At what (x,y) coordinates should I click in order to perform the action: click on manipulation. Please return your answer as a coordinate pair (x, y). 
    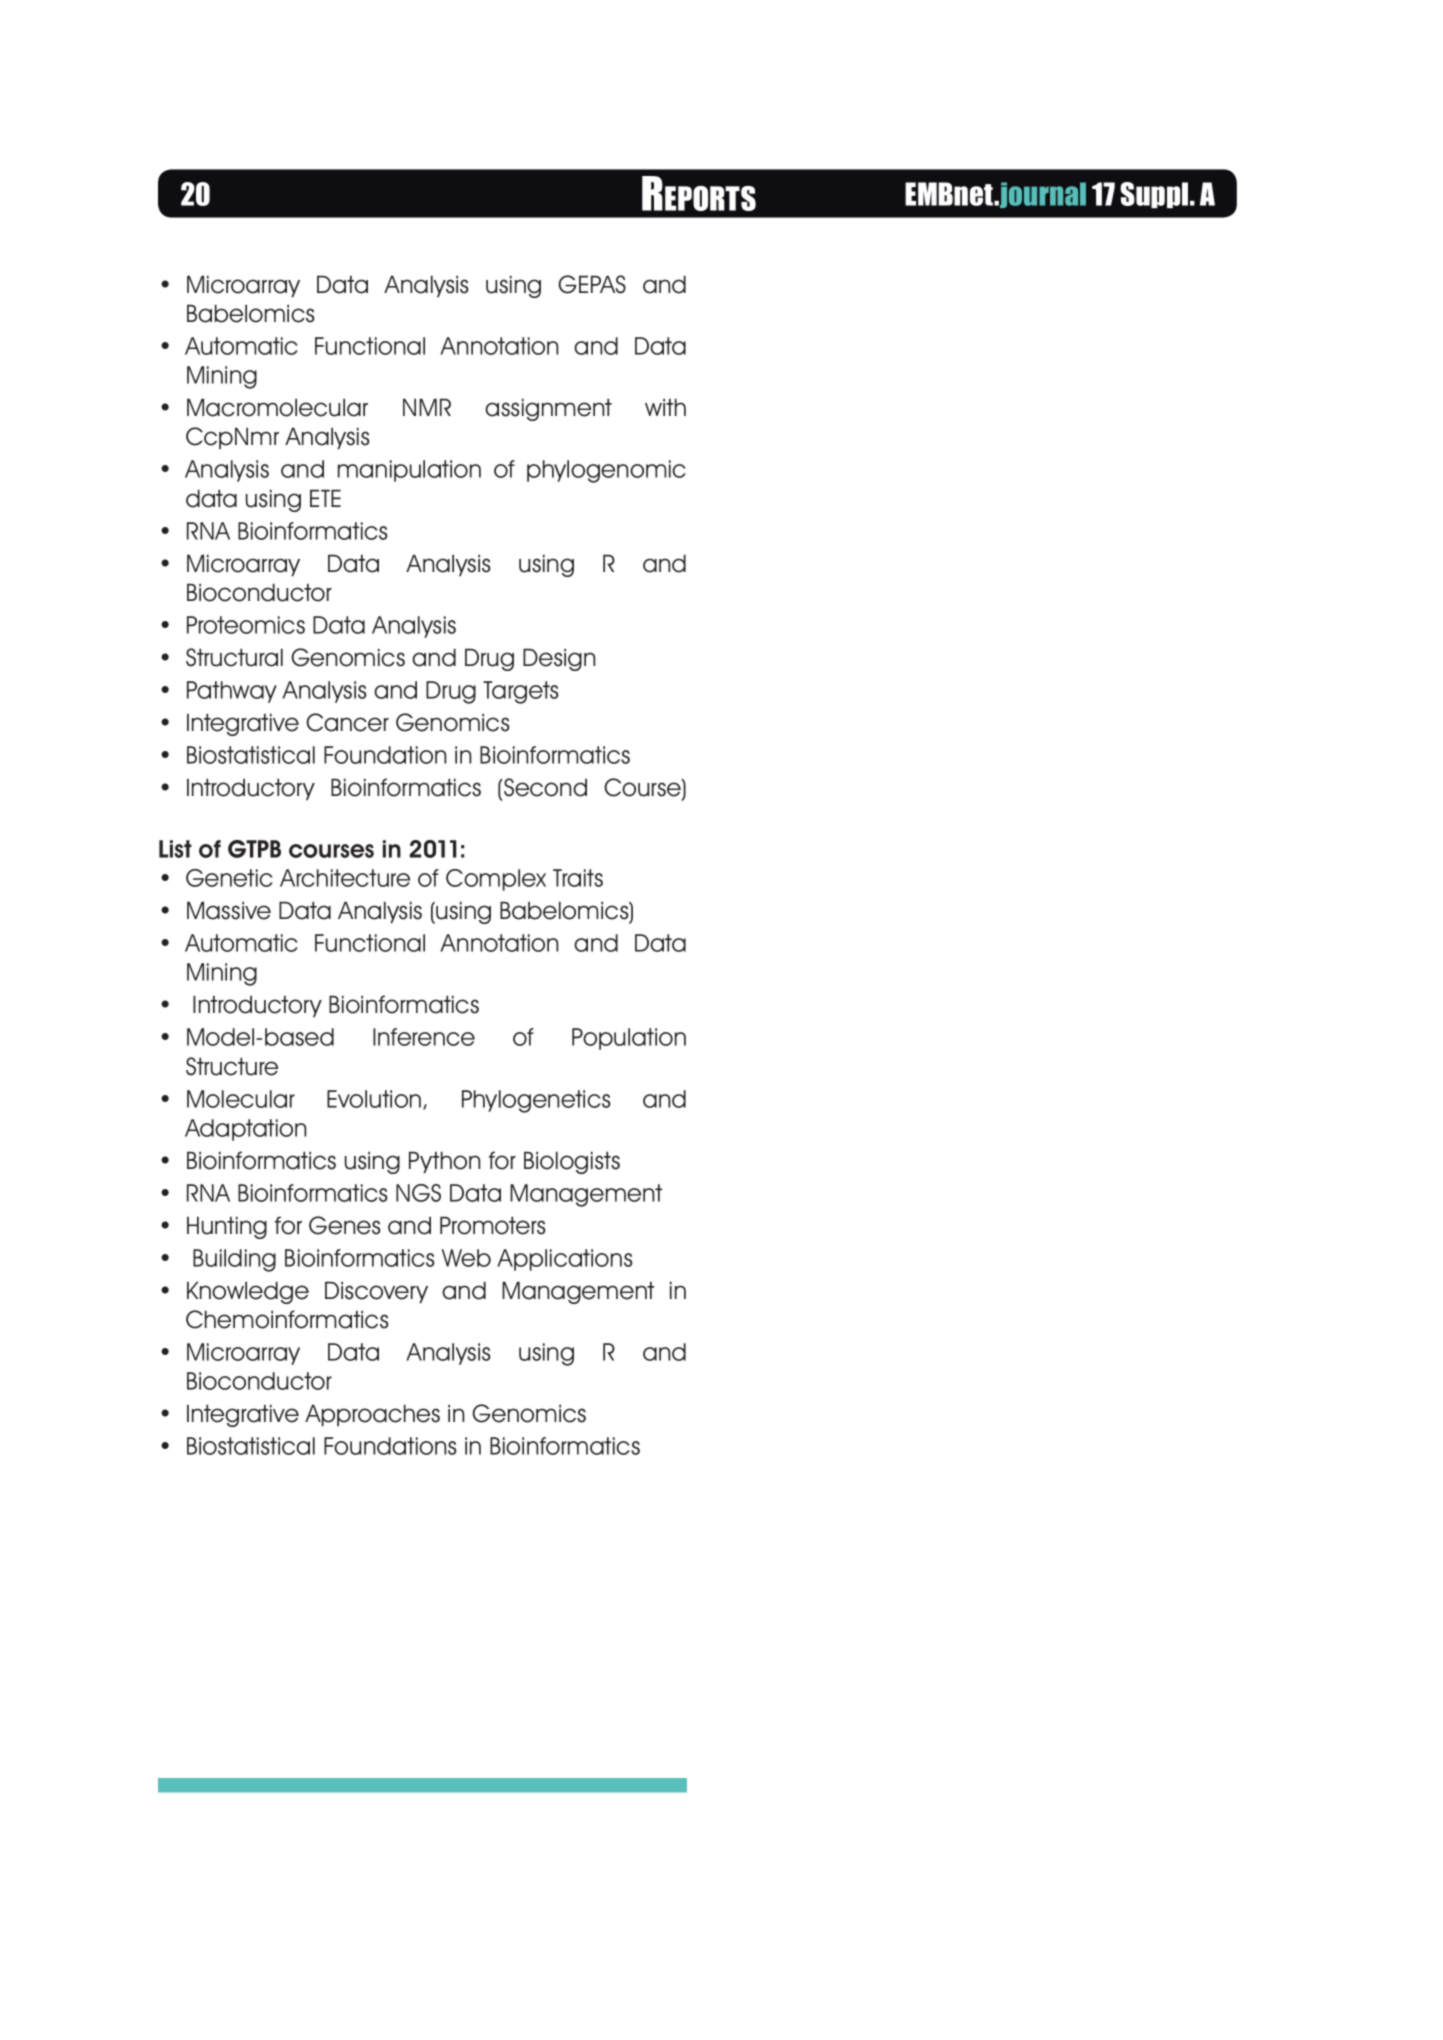
    Looking at the image, I should click on (409, 471).
